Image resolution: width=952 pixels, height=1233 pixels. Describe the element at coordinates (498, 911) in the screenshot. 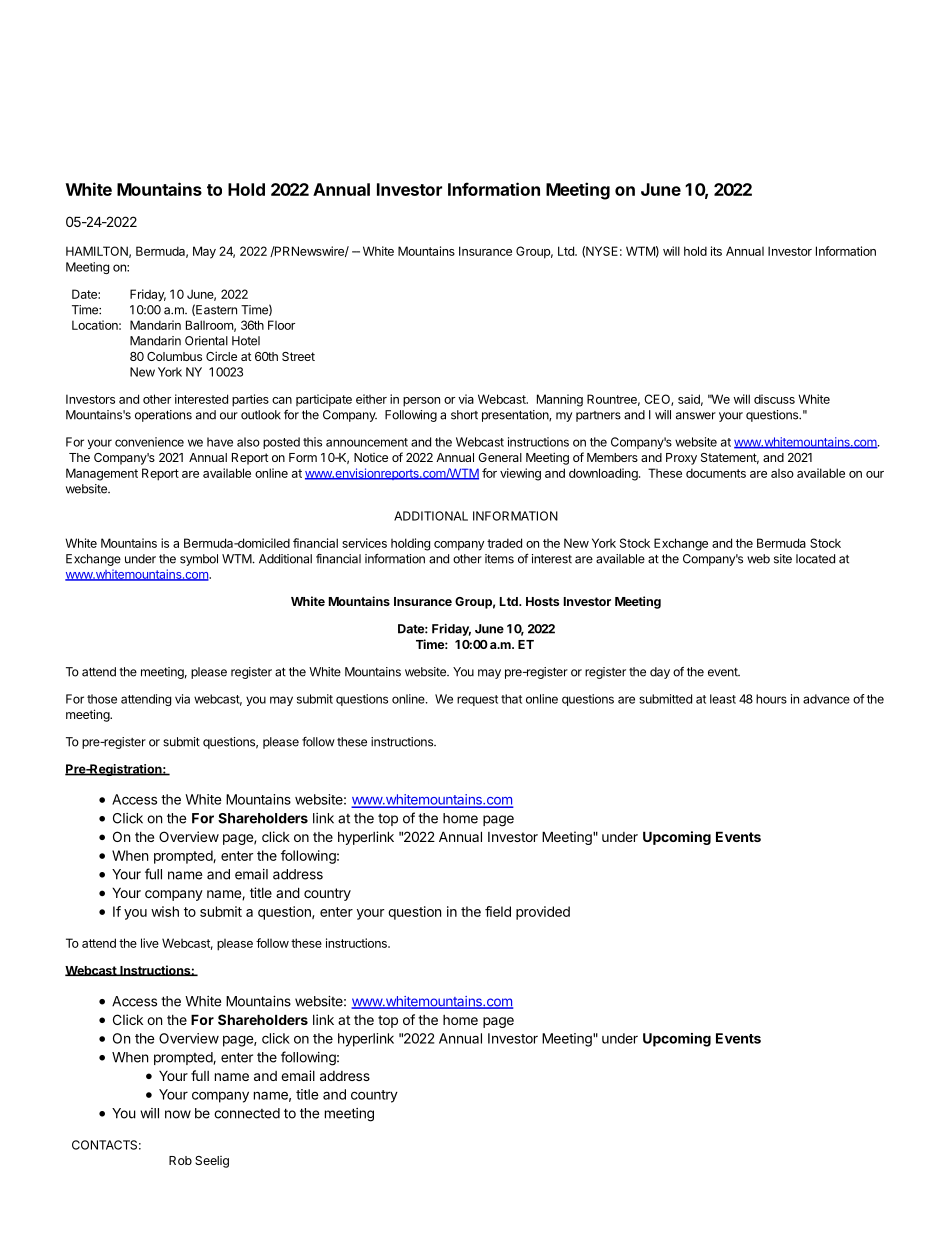

I see `field` at that location.
